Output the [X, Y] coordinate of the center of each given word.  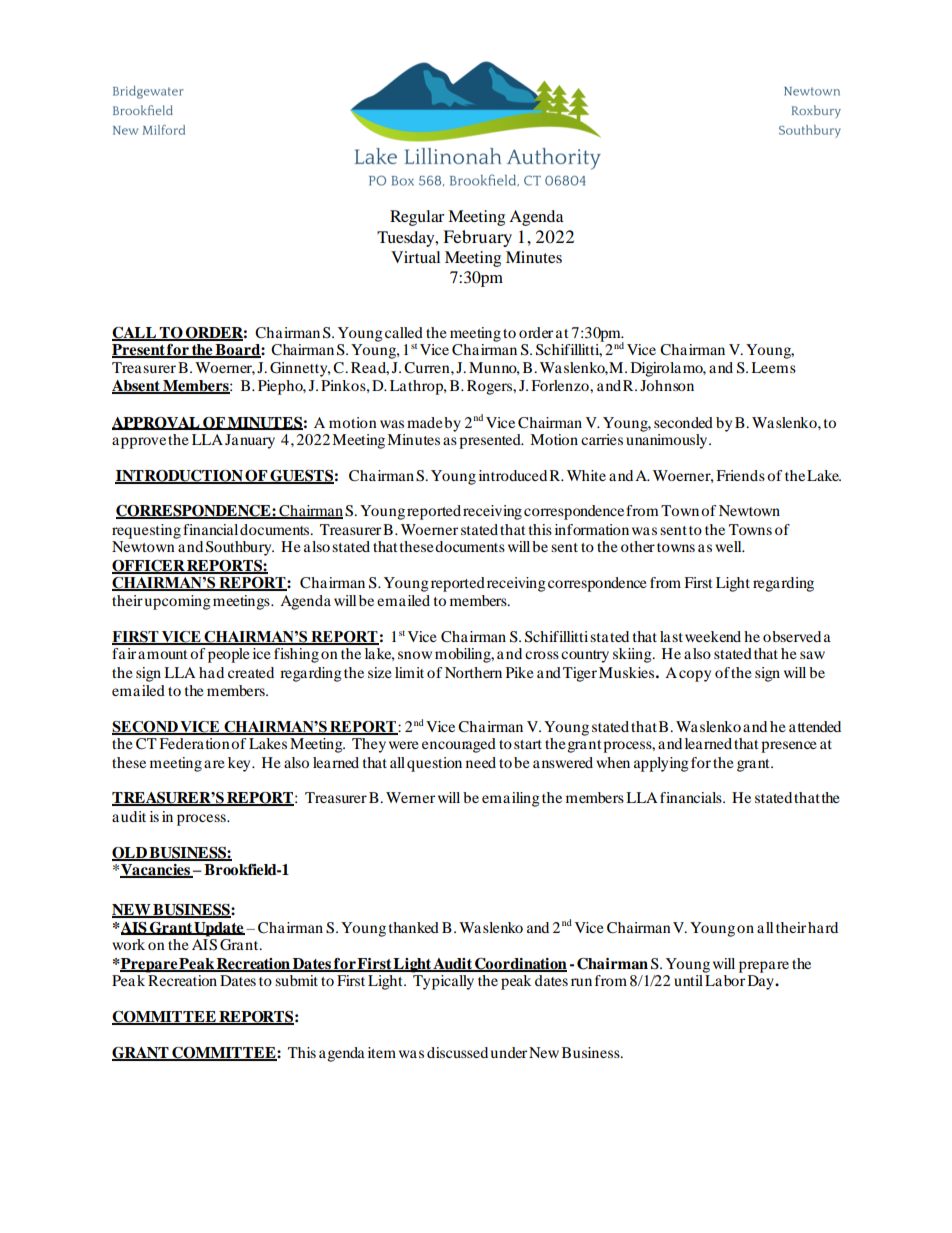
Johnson [667, 385]
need [481, 762]
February [477, 238]
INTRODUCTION [180, 477]
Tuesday [407, 239]
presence [789, 747]
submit [296, 980]
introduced [513, 475]
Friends [740, 475]
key [240, 764]
